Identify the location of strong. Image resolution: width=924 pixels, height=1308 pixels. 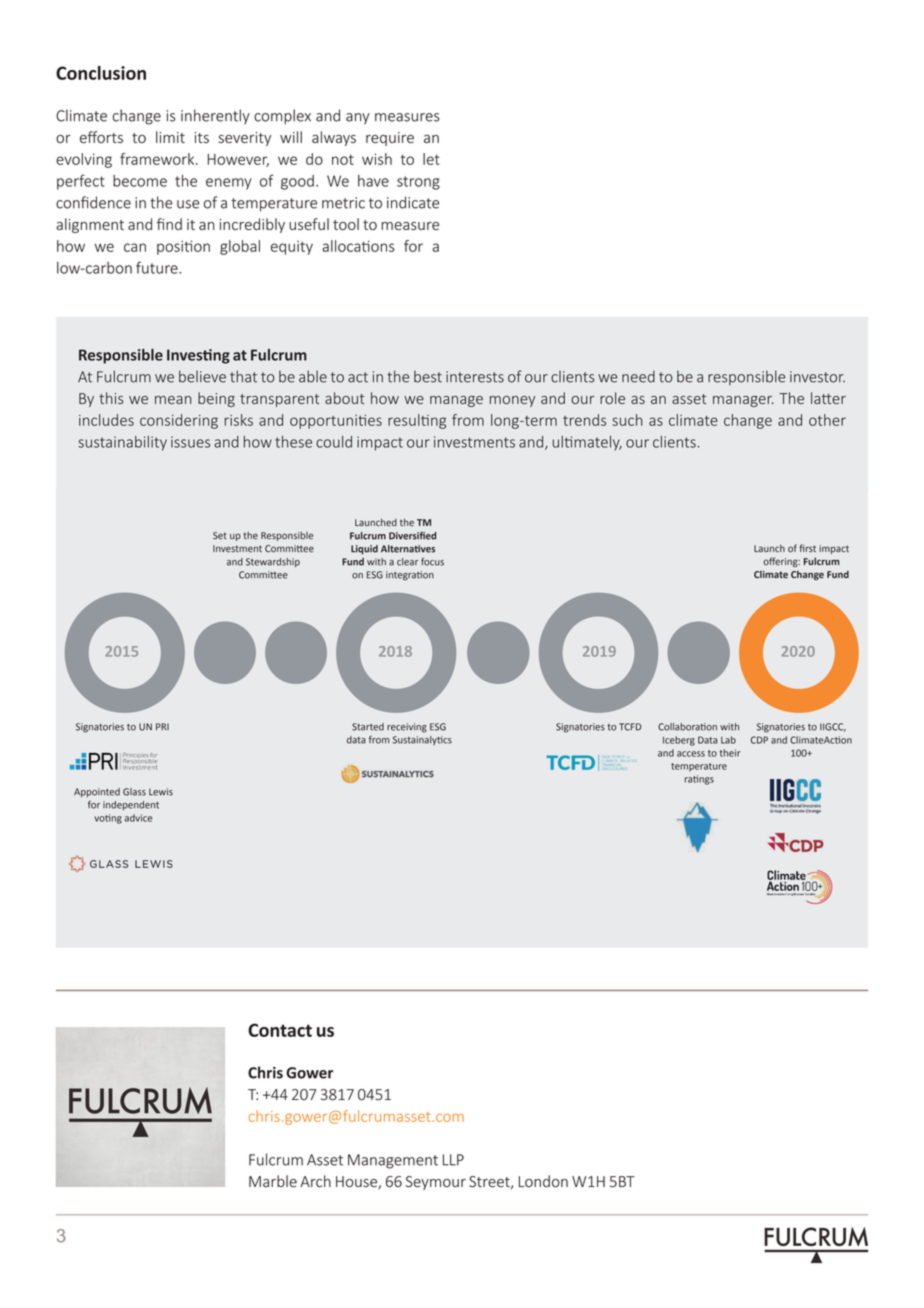
(418, 183).
